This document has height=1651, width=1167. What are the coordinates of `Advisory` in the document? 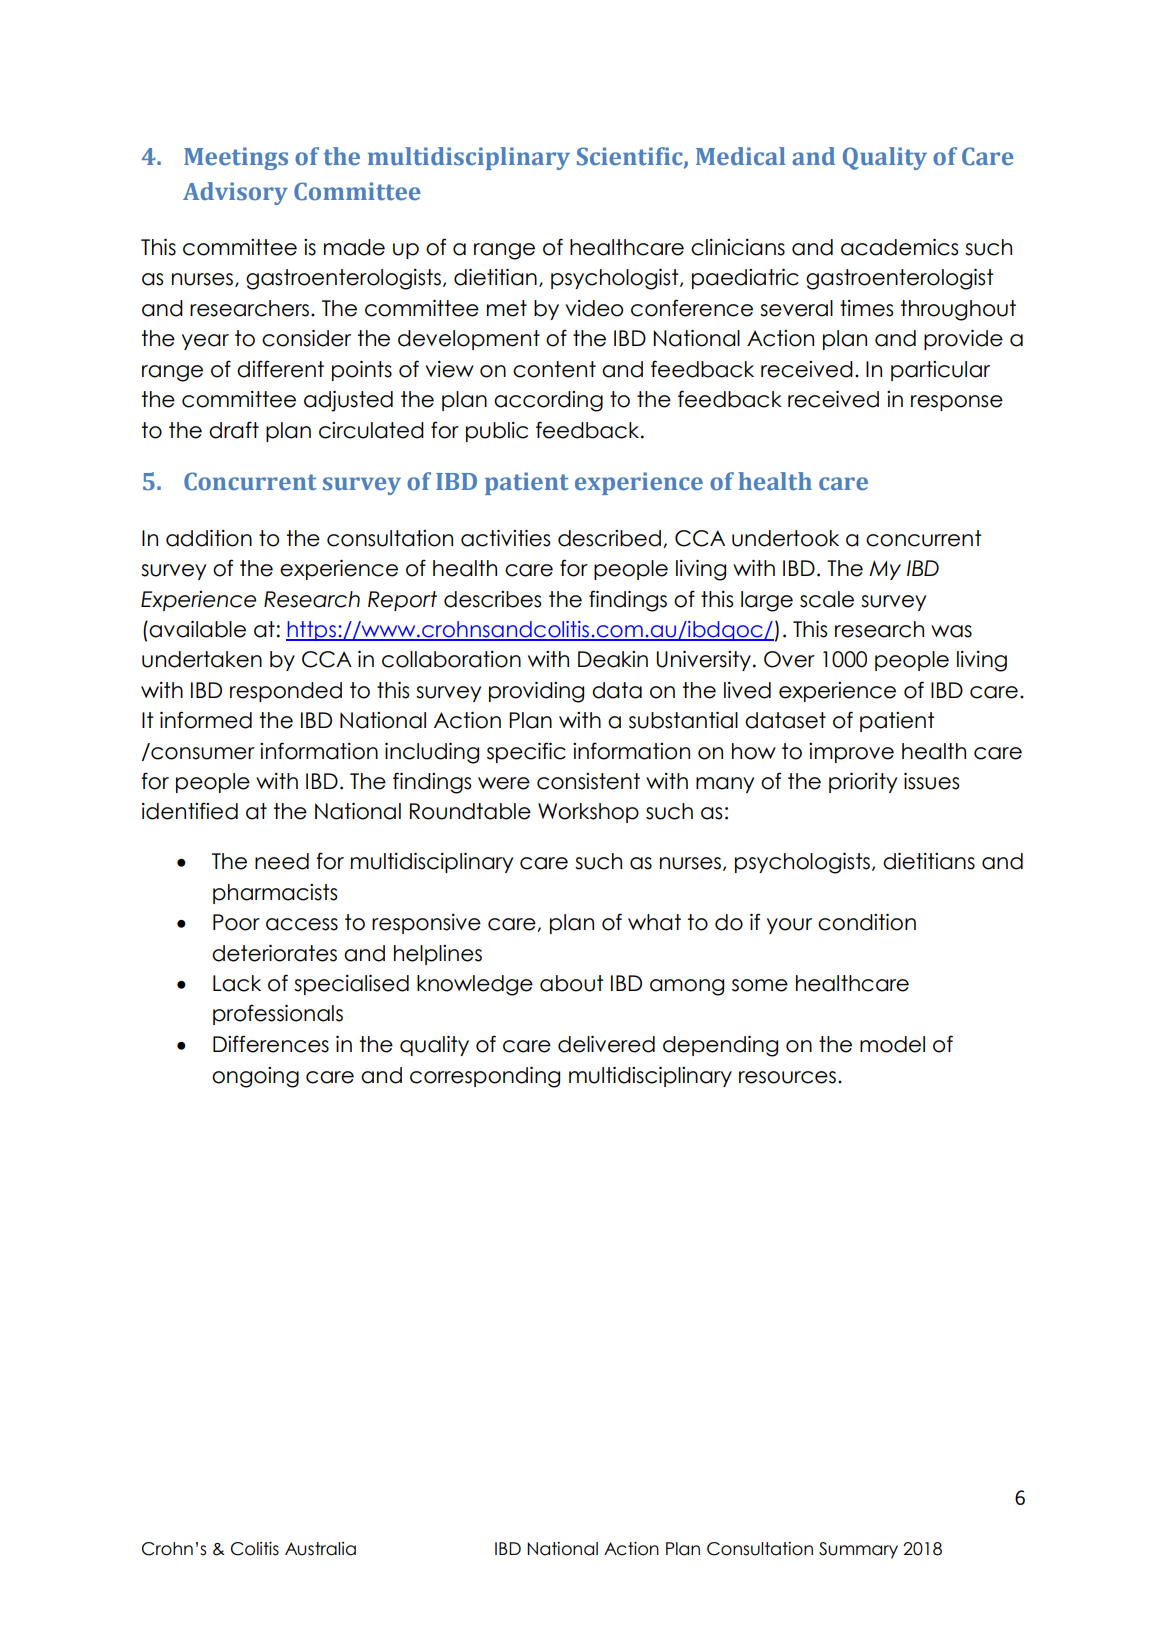 It's located at (235, 193).
